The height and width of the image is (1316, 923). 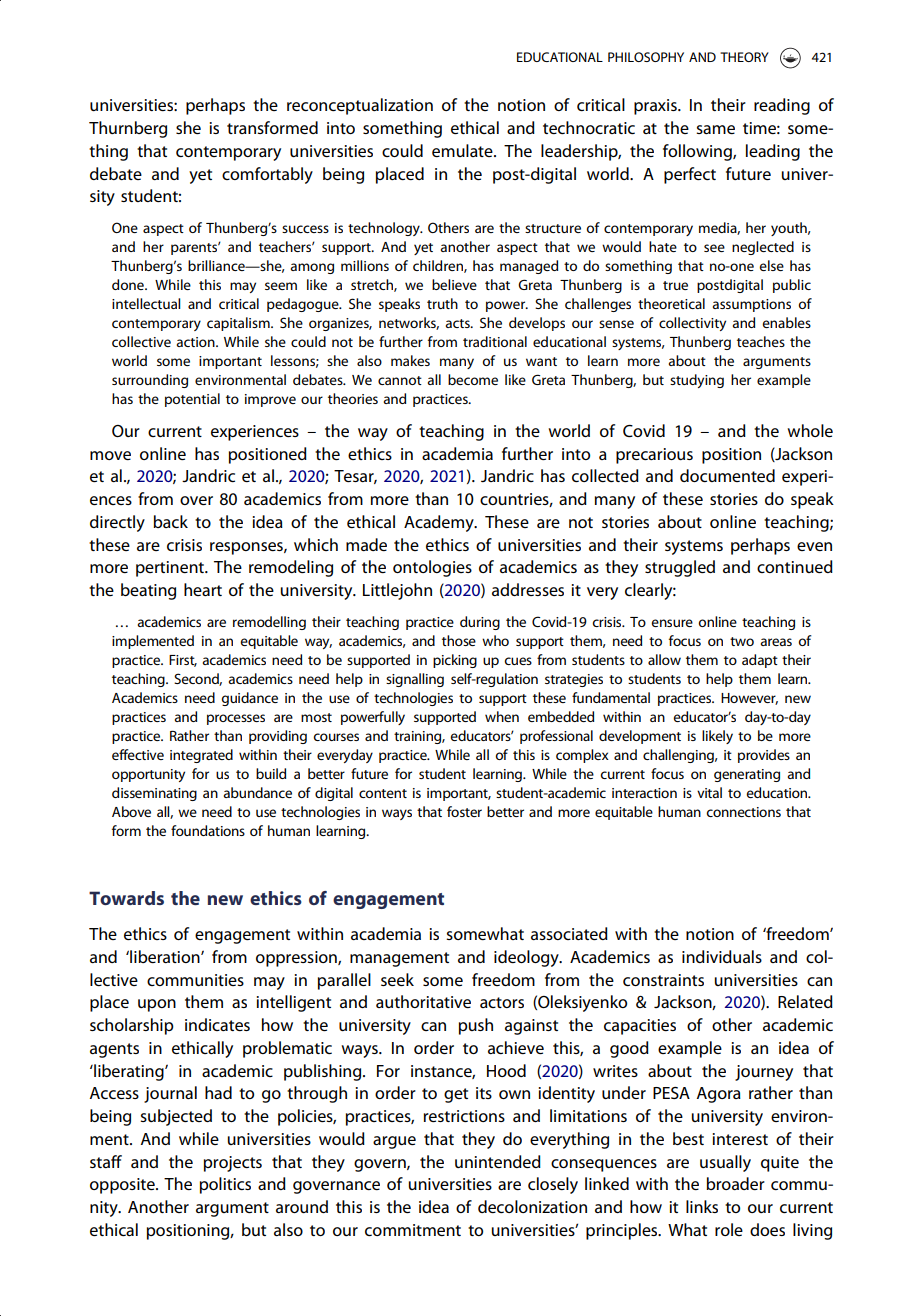 I want to click on precarious, so click(x=654, y=456).
